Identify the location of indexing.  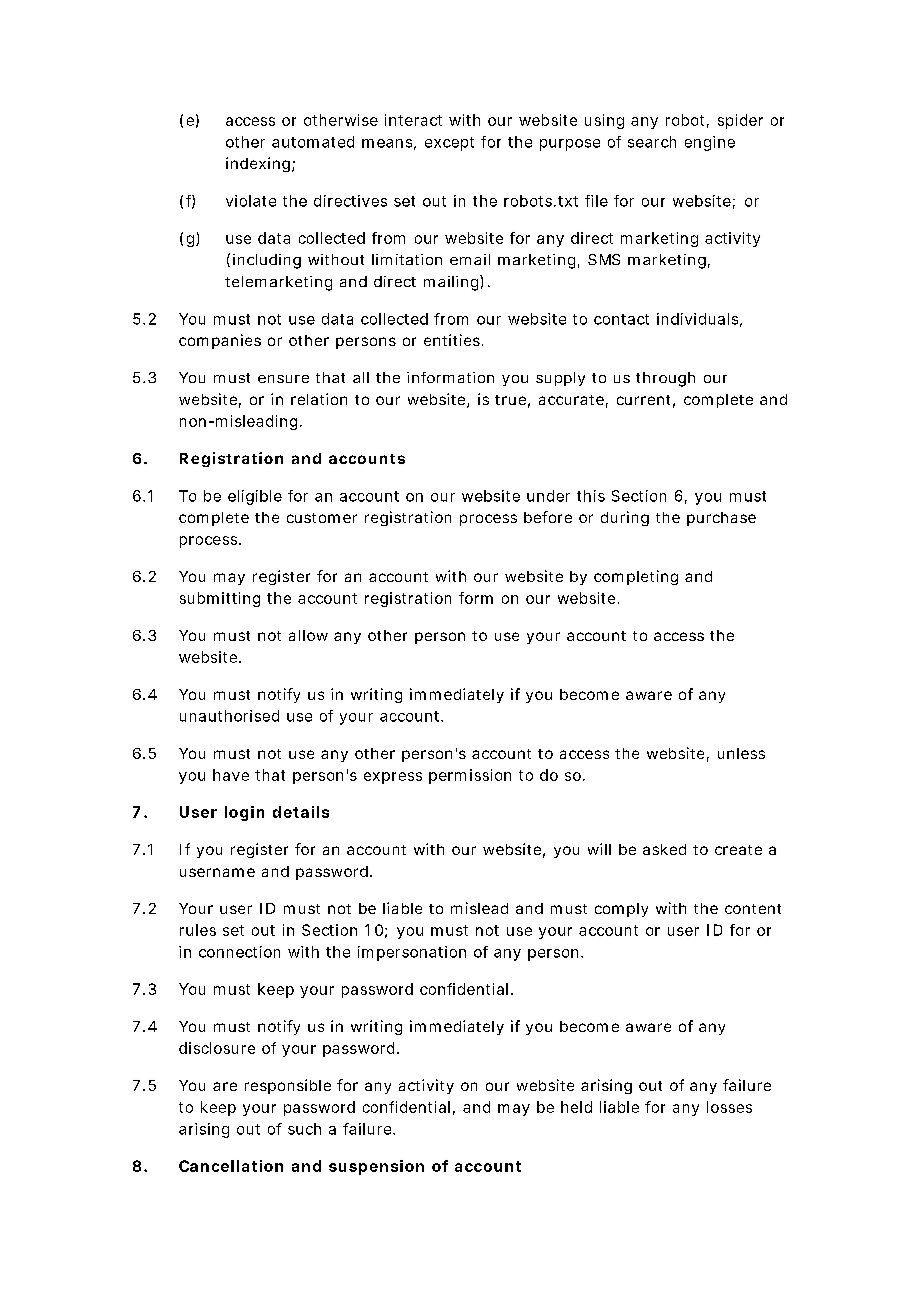
(260, 164).
